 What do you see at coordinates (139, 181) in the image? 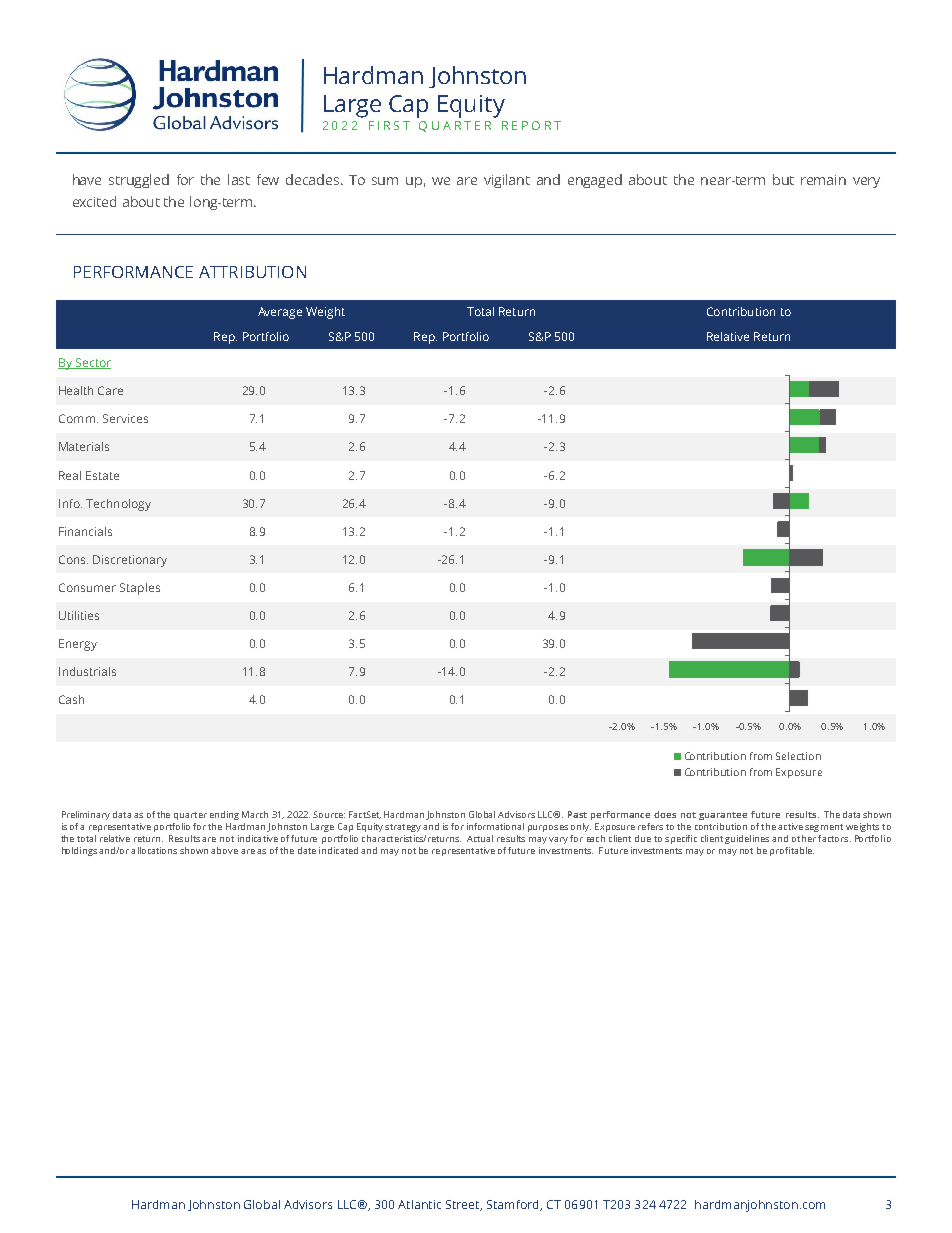
I see `struggled` at bounding box center [139, 181].
